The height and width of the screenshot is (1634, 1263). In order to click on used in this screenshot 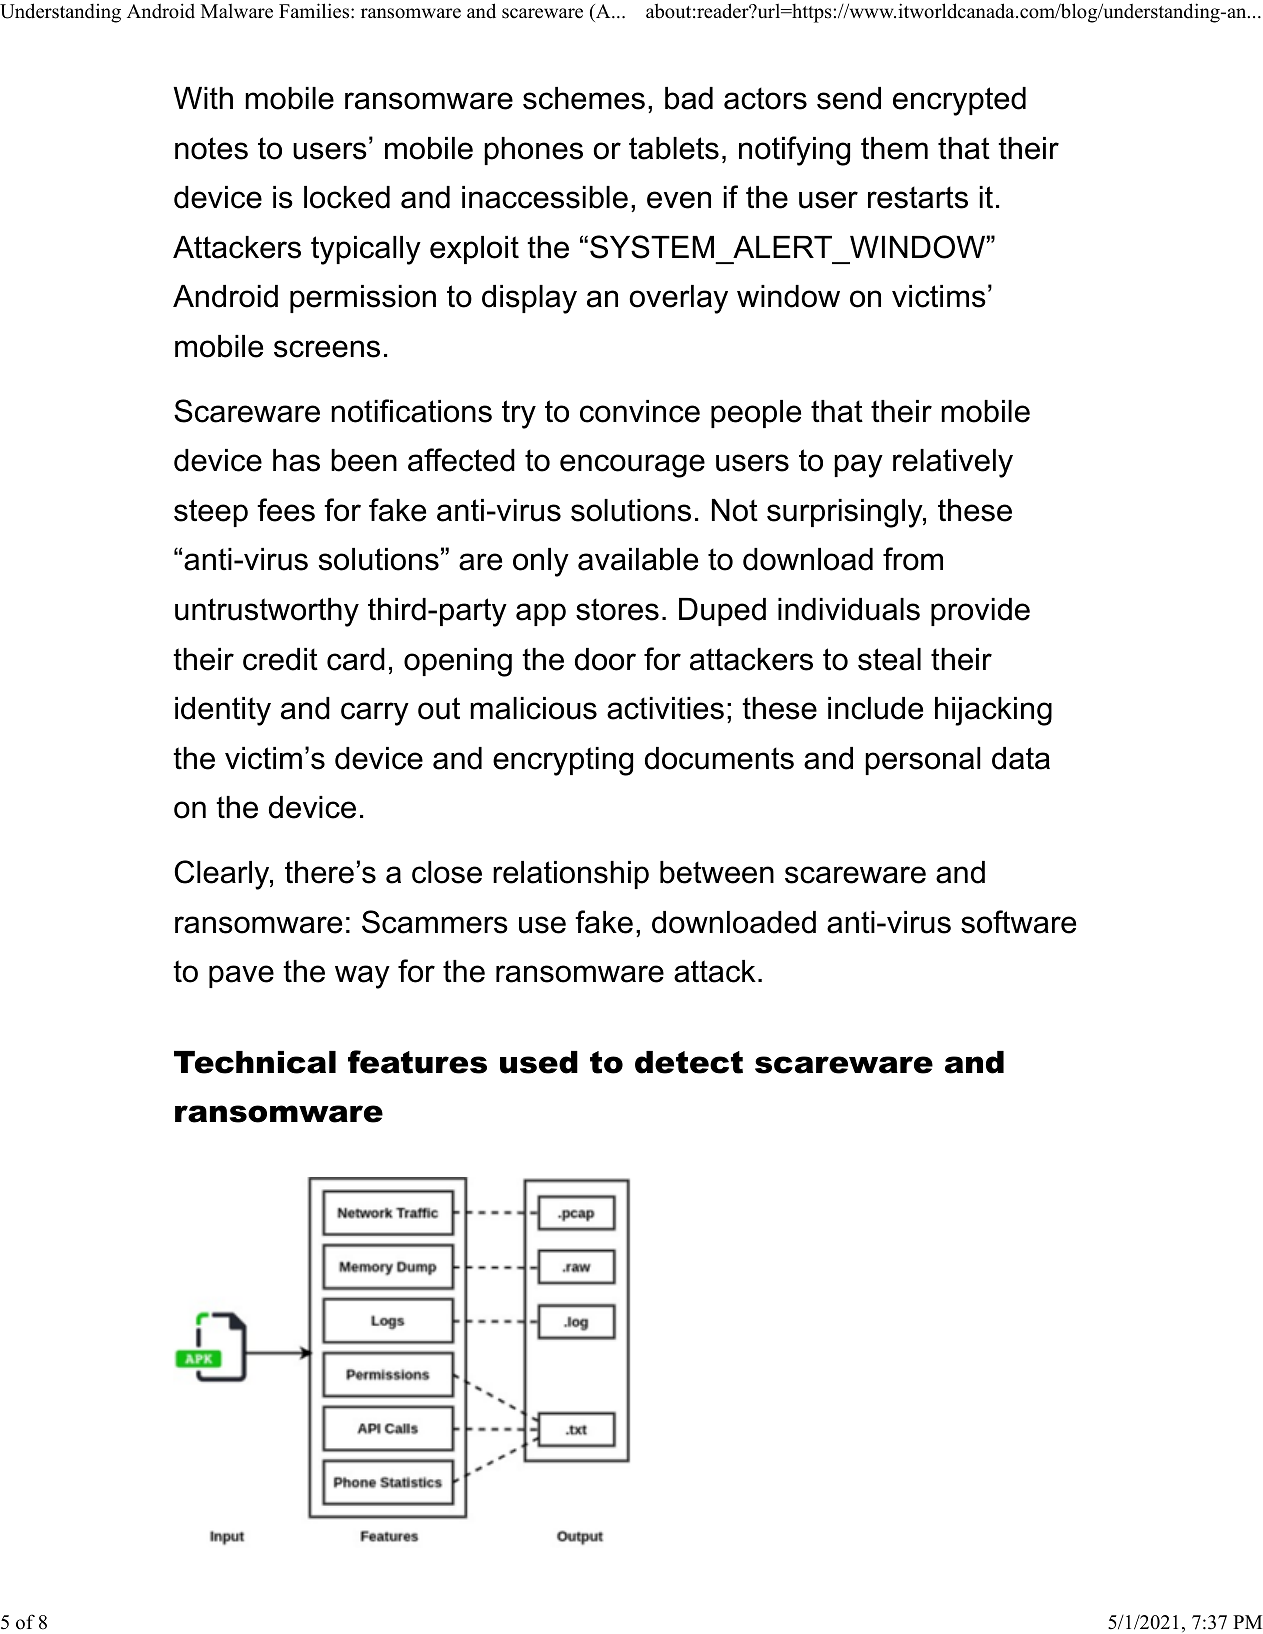, I will do `click(539, 1062)`.
